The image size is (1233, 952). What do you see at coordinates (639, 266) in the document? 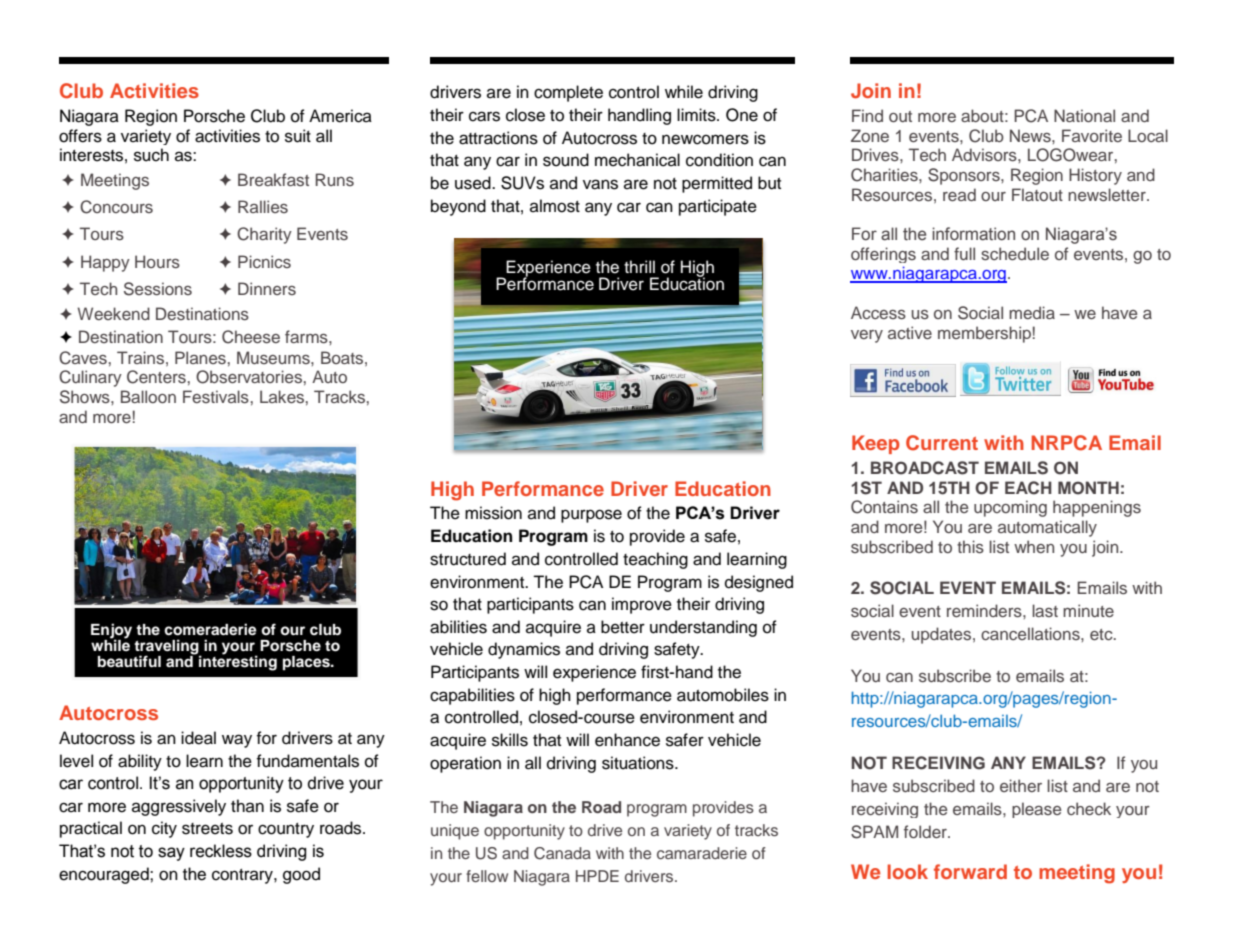
I see `thrill` at bounding box center [639, 266].
